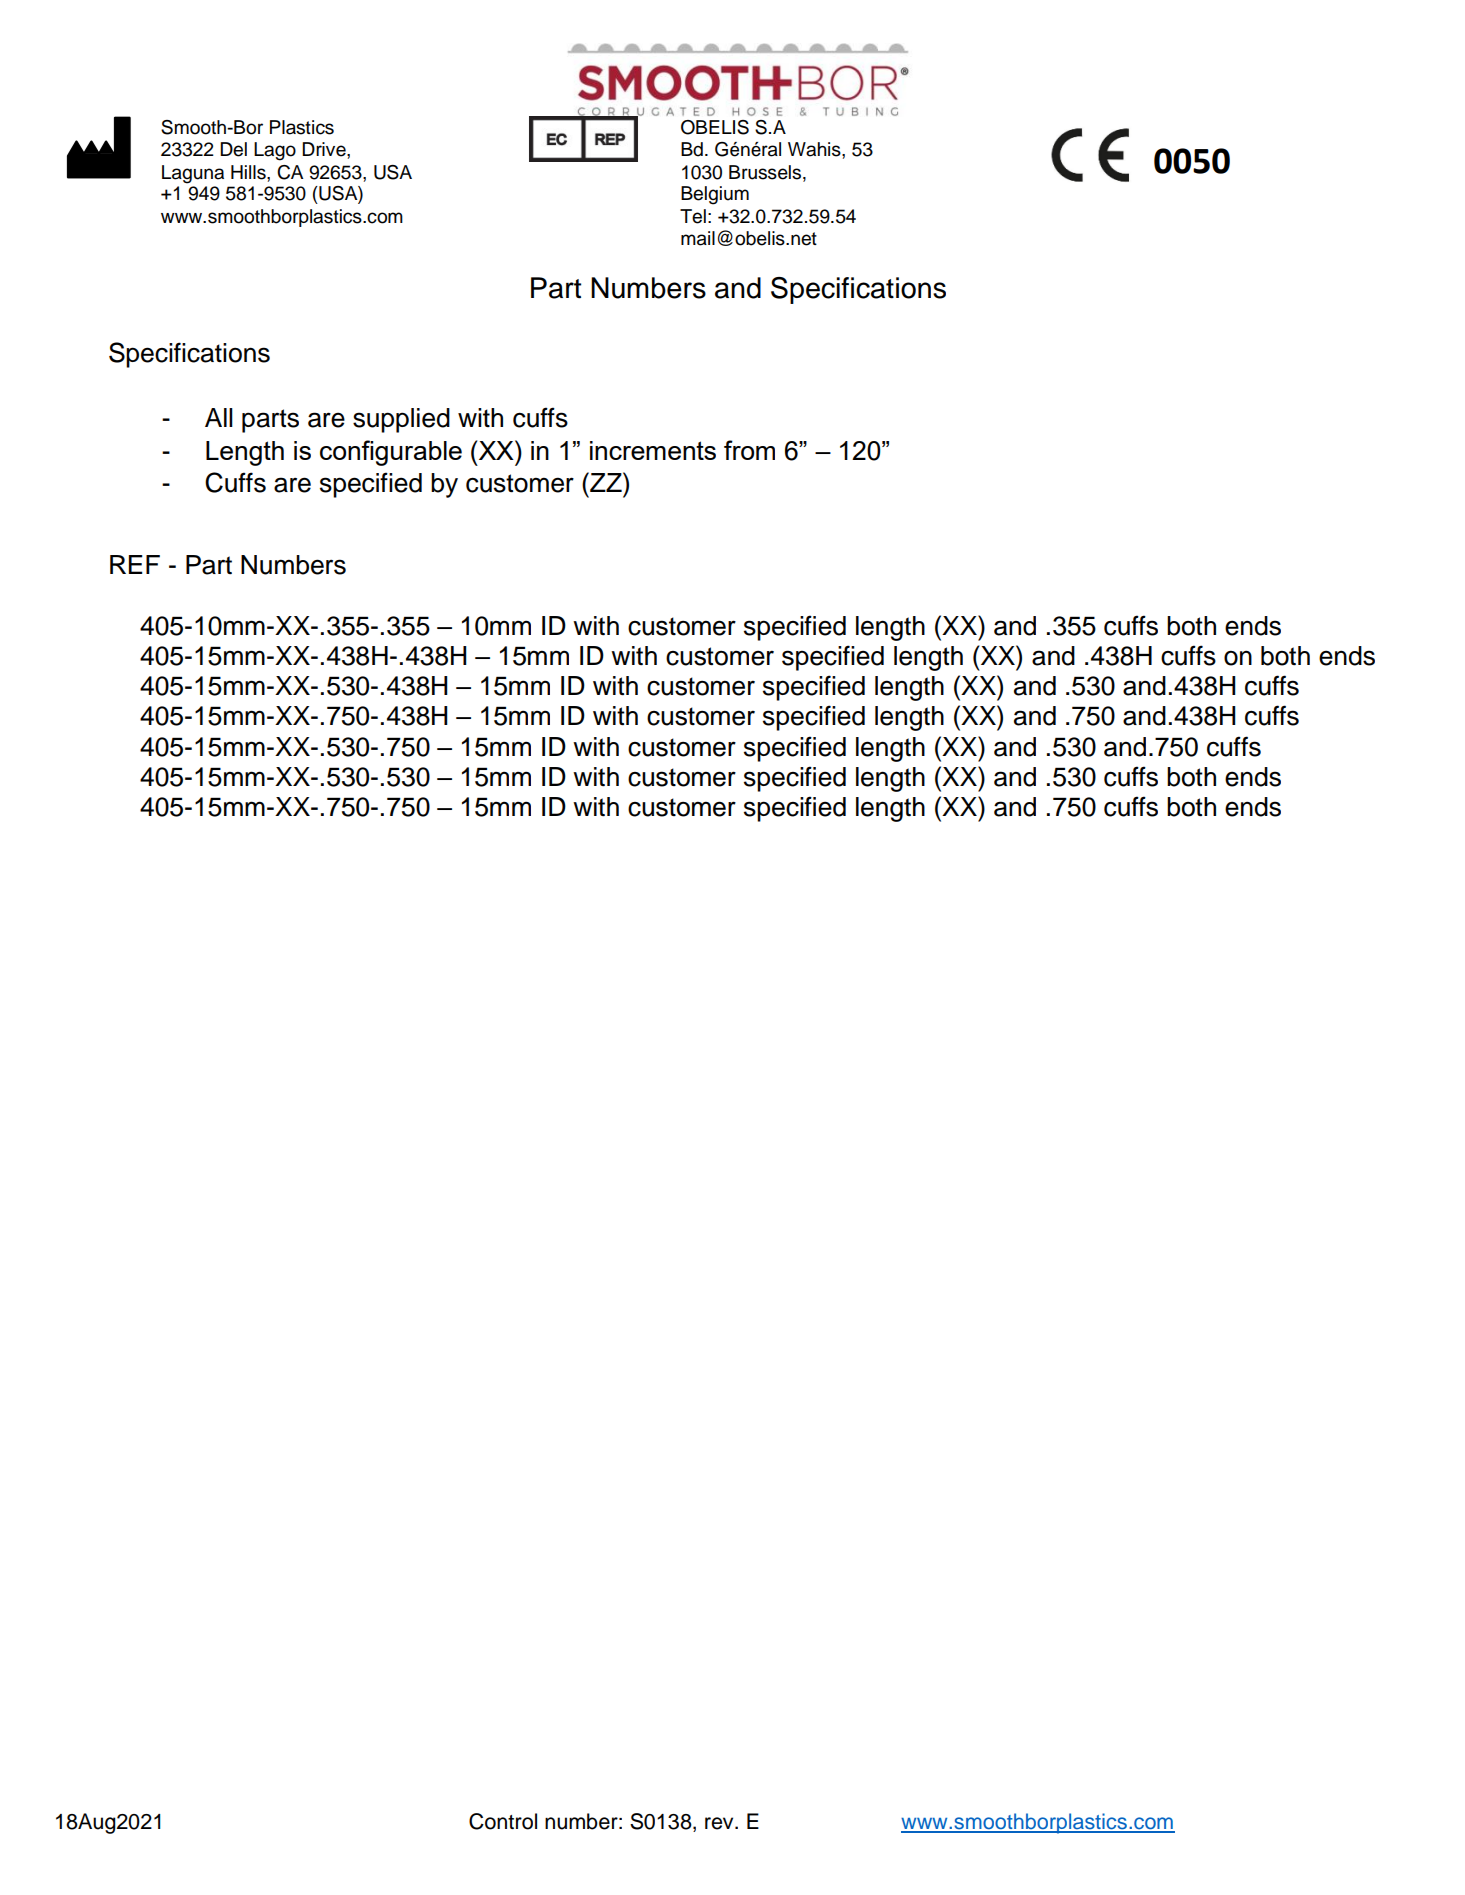  I want to click on Tel, so click(693, 216).
